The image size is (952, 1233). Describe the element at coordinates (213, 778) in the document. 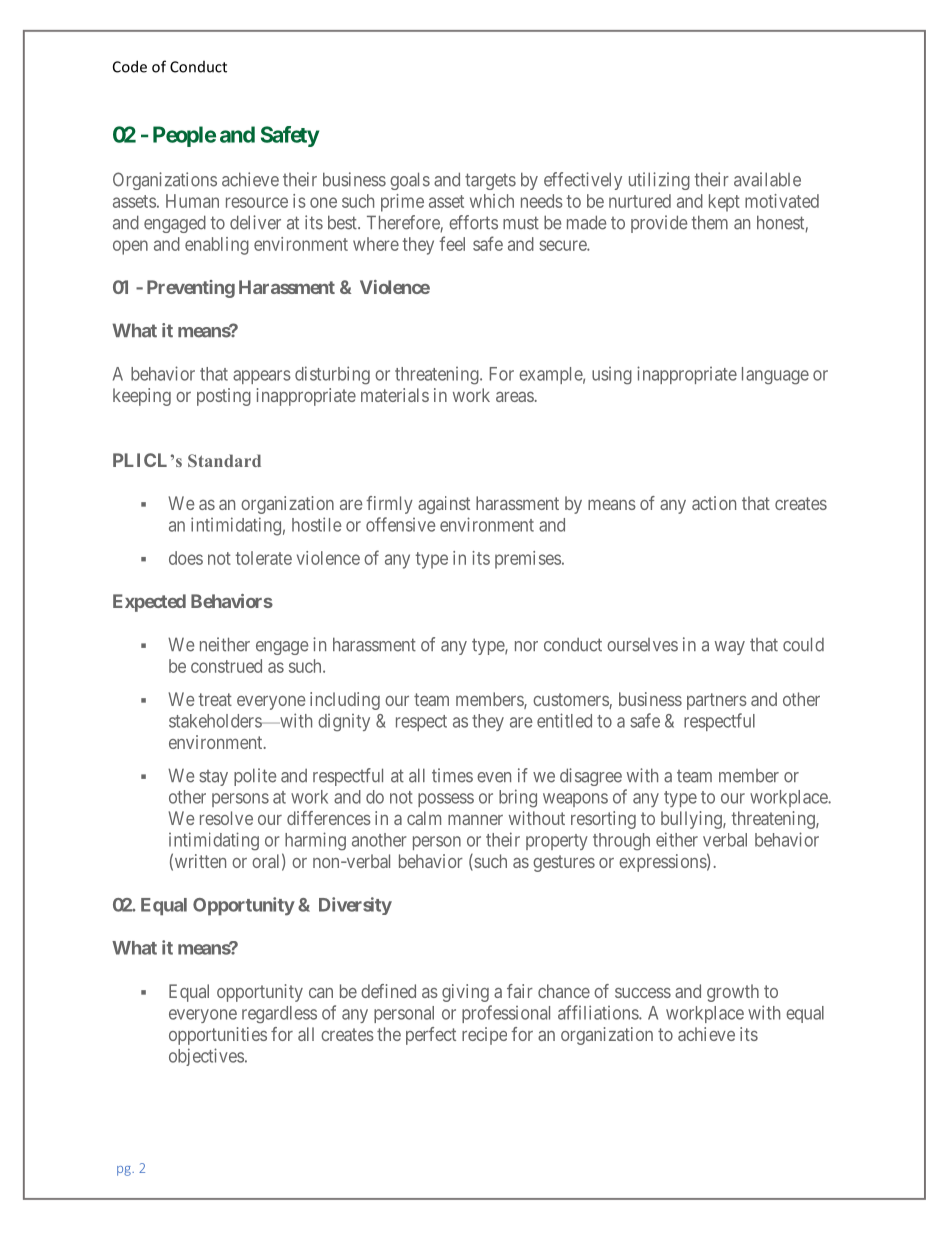

I see `stay` at that location.
